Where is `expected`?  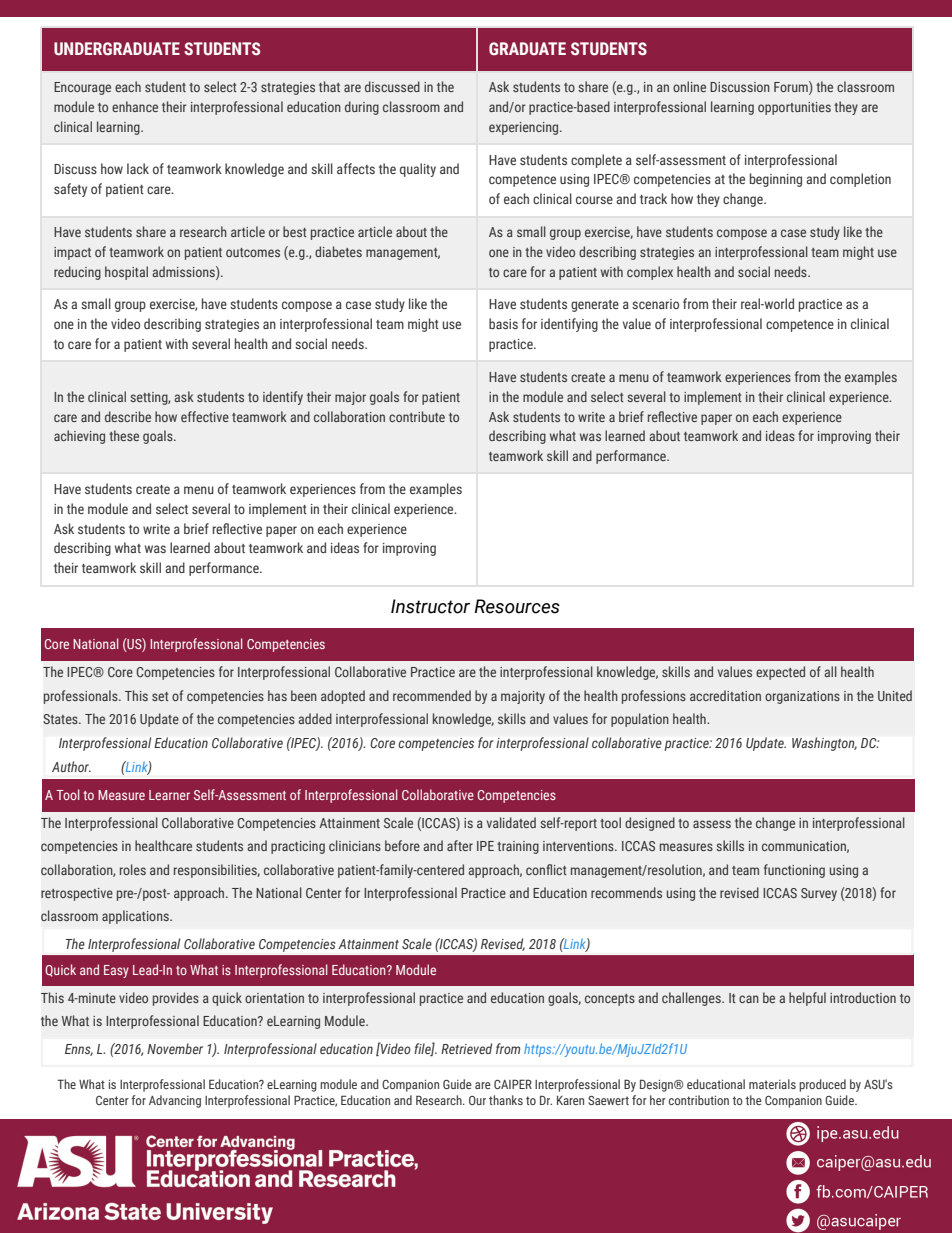
expected is located at coordinates (780, 673).
